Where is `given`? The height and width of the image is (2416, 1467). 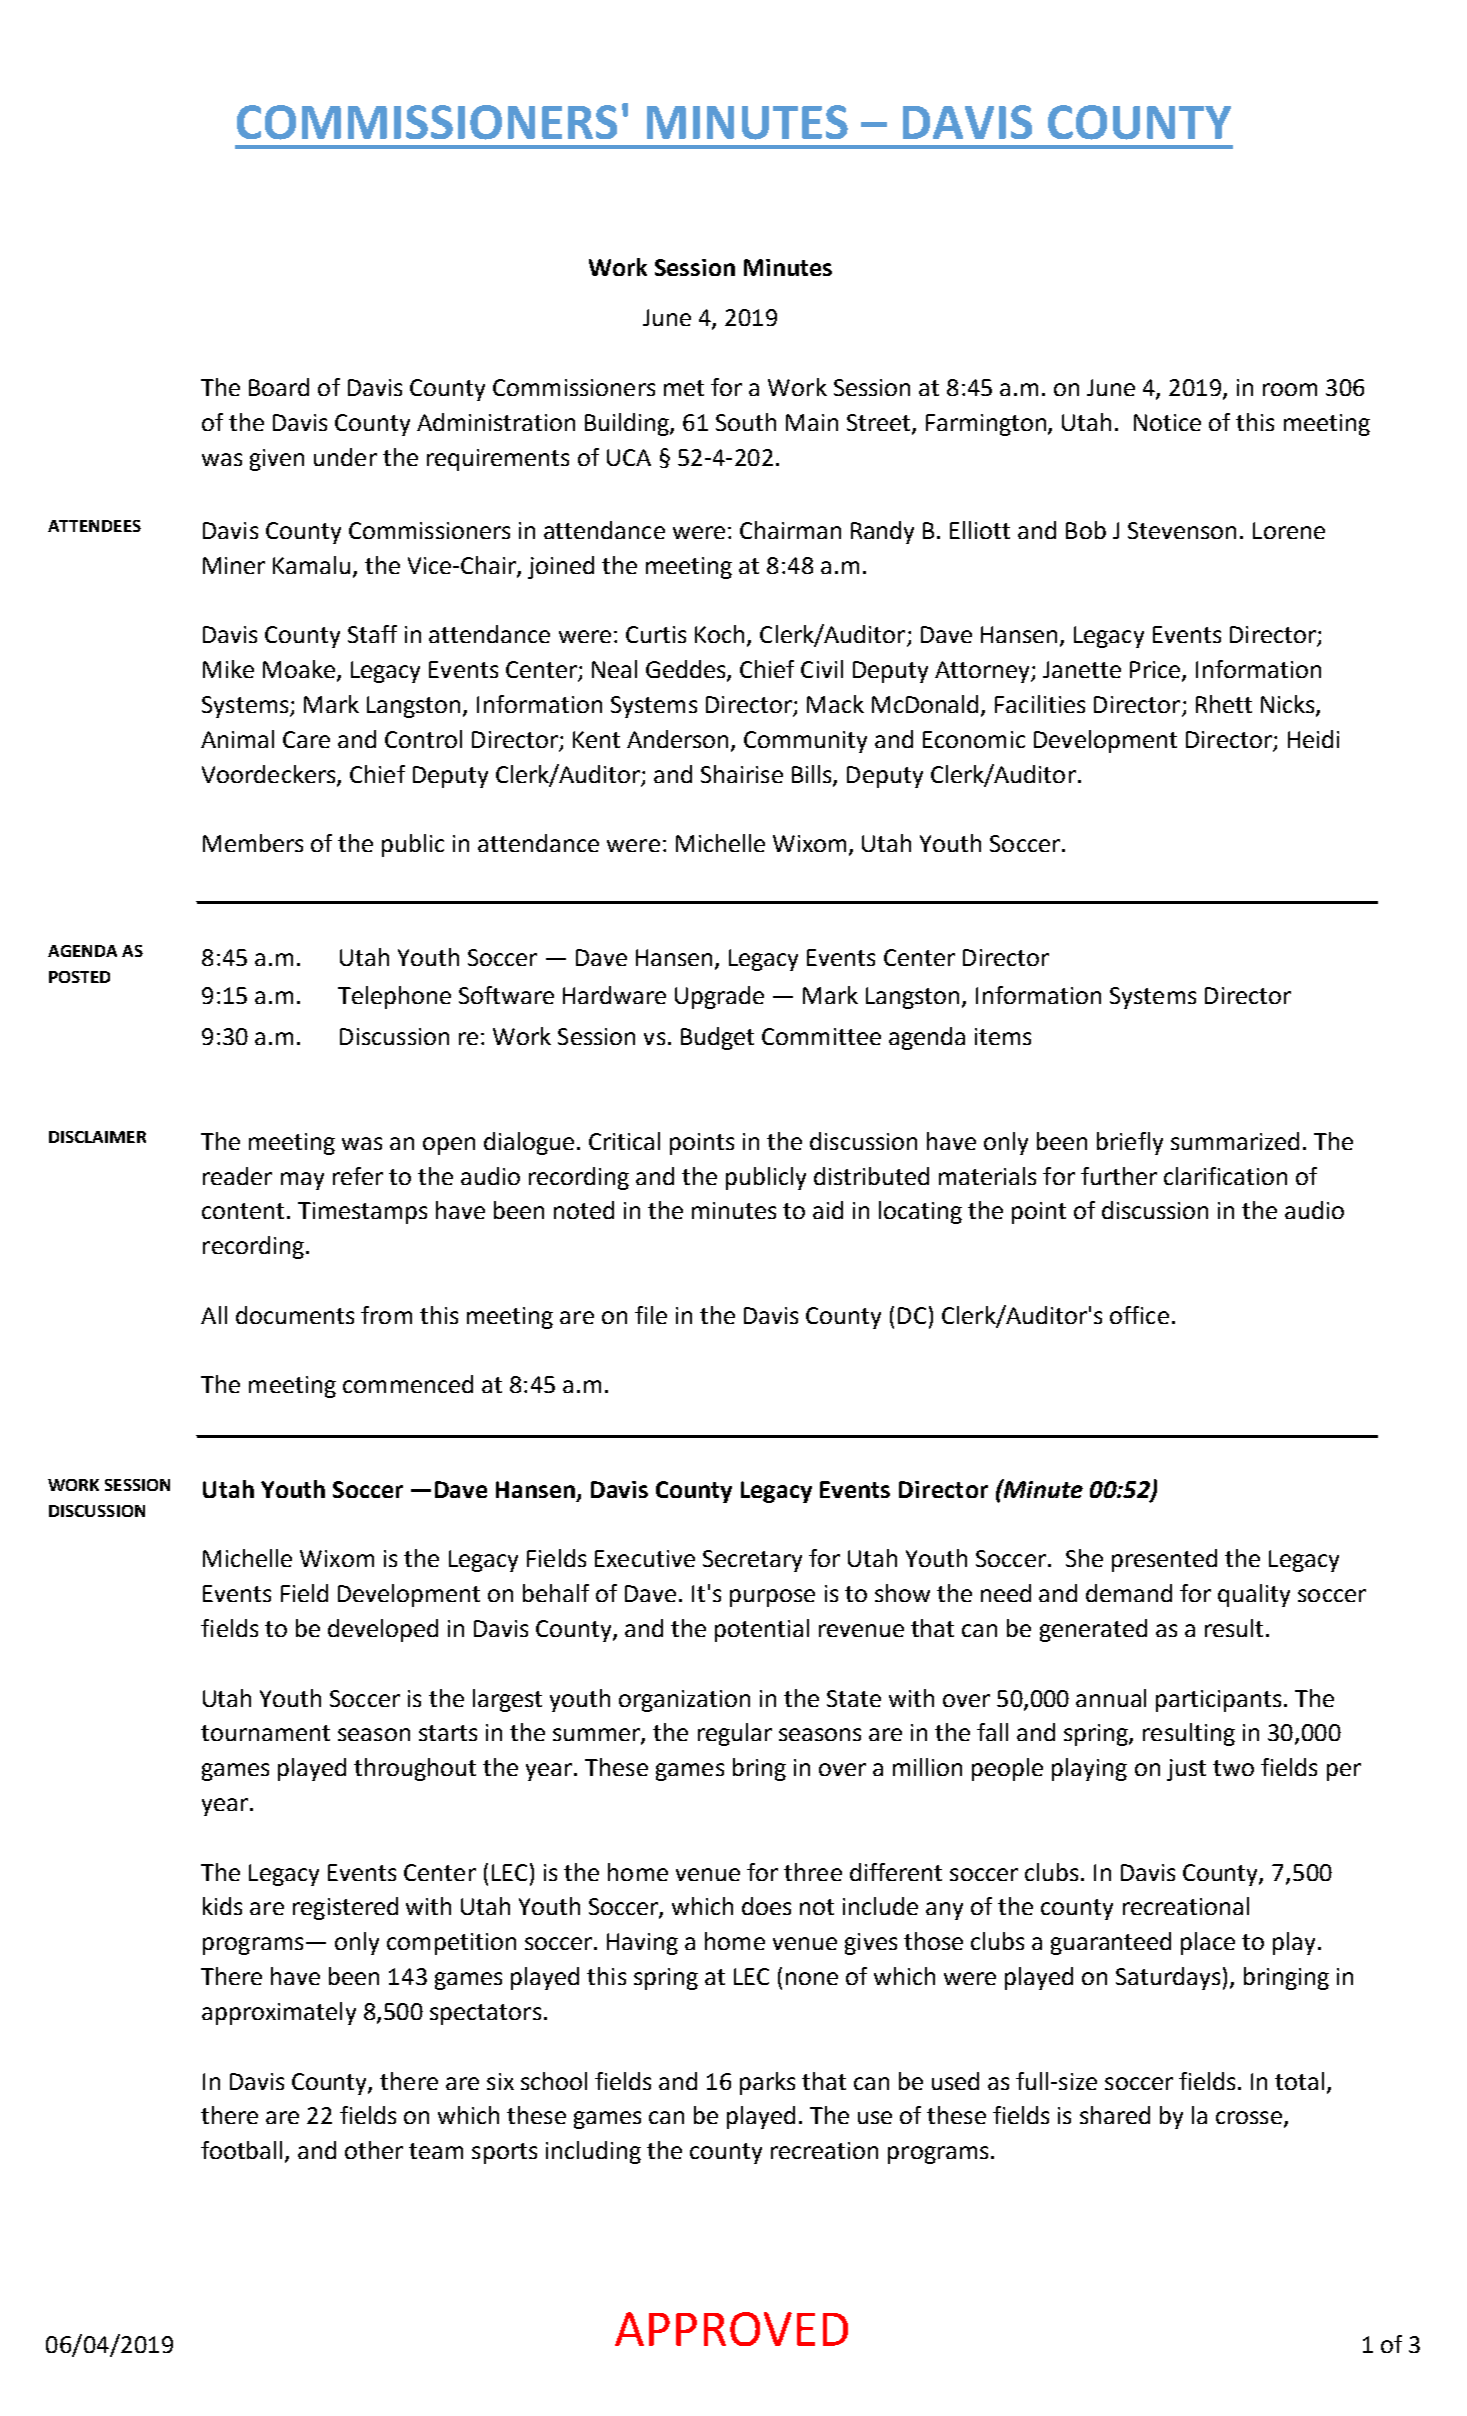 given is located at coordinates (277, 460).
